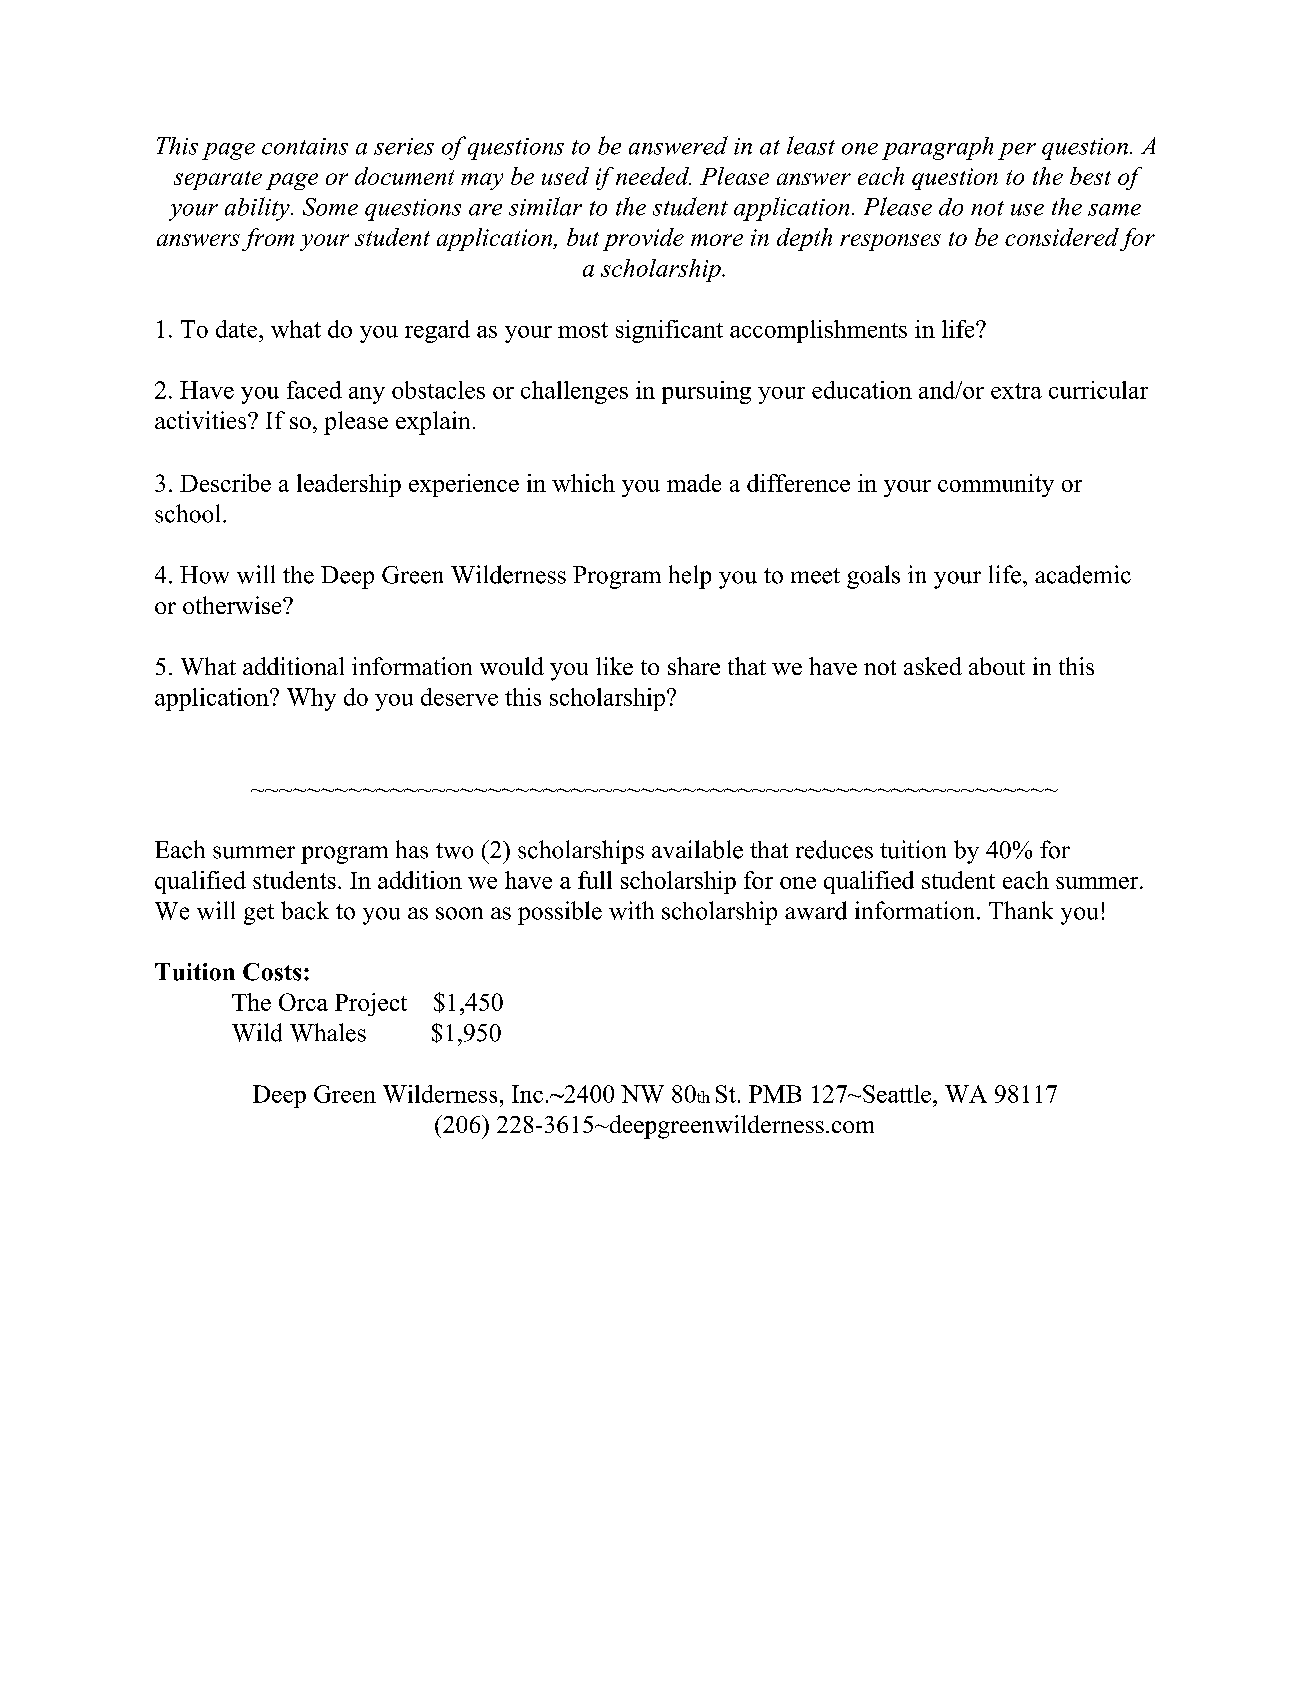 The height and width of the document is (1697, 1312). What do you see at coordinates (311, 699) in the document?
I see `Why` at bounding box center [311, 699].
